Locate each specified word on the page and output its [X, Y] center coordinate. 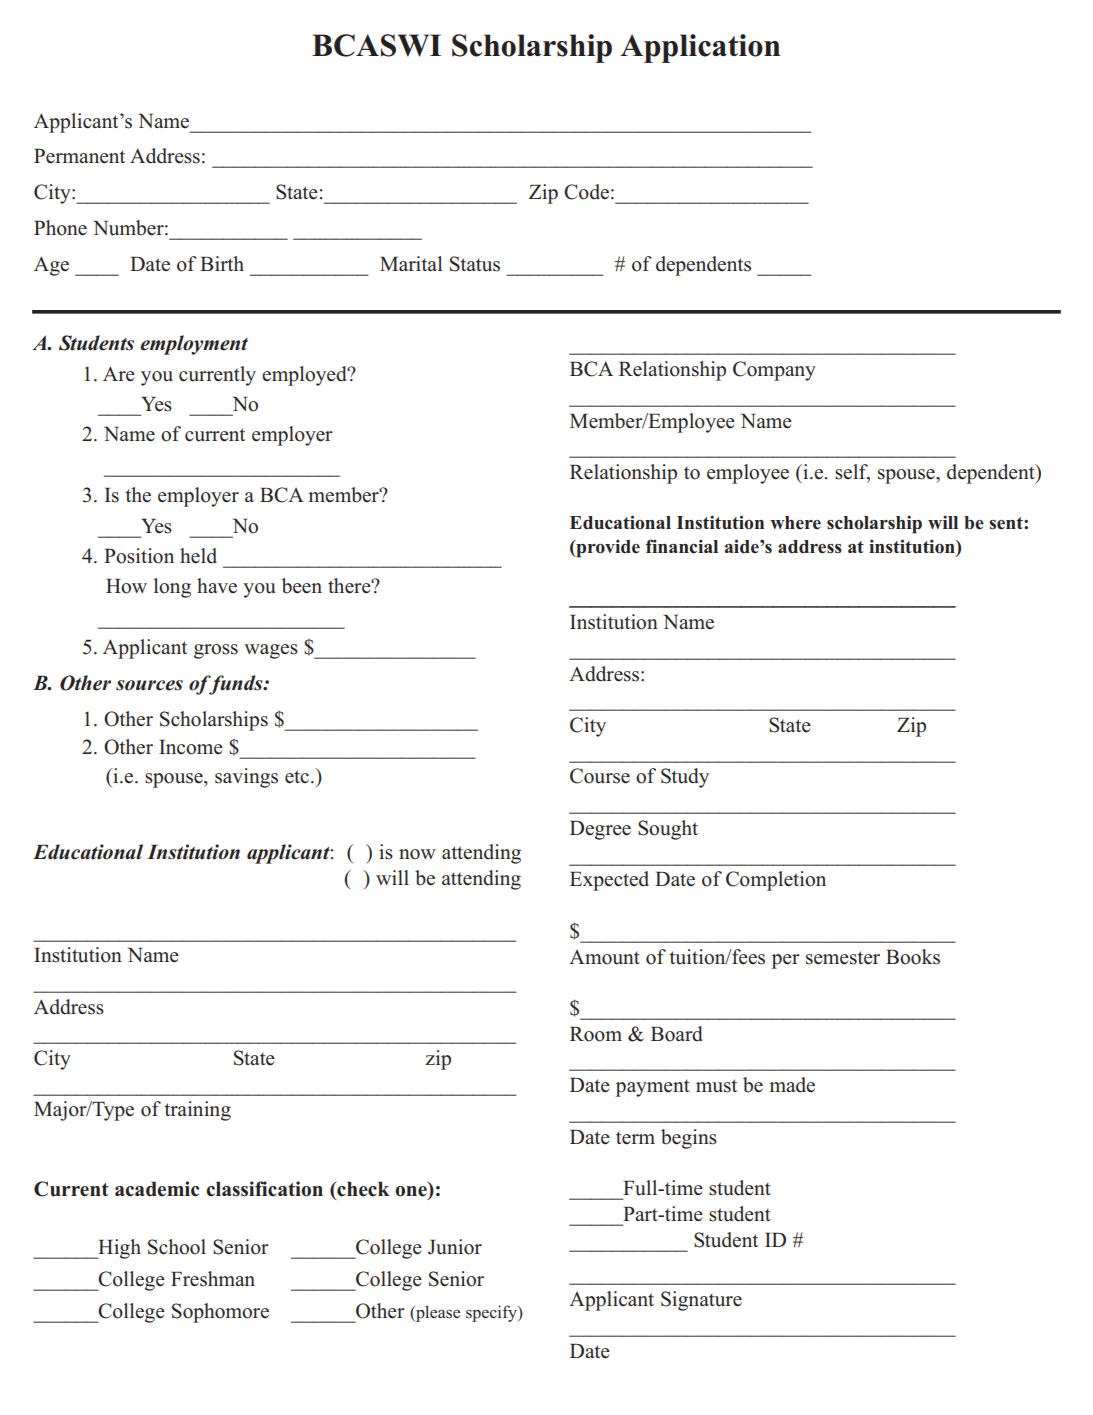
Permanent [79, 156]
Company [774, 371]
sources [149, 685]
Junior [455, 1247]
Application [700, 48]
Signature [701, 1301]
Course [600, 776]
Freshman [213, 1279]
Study [685, 778]
